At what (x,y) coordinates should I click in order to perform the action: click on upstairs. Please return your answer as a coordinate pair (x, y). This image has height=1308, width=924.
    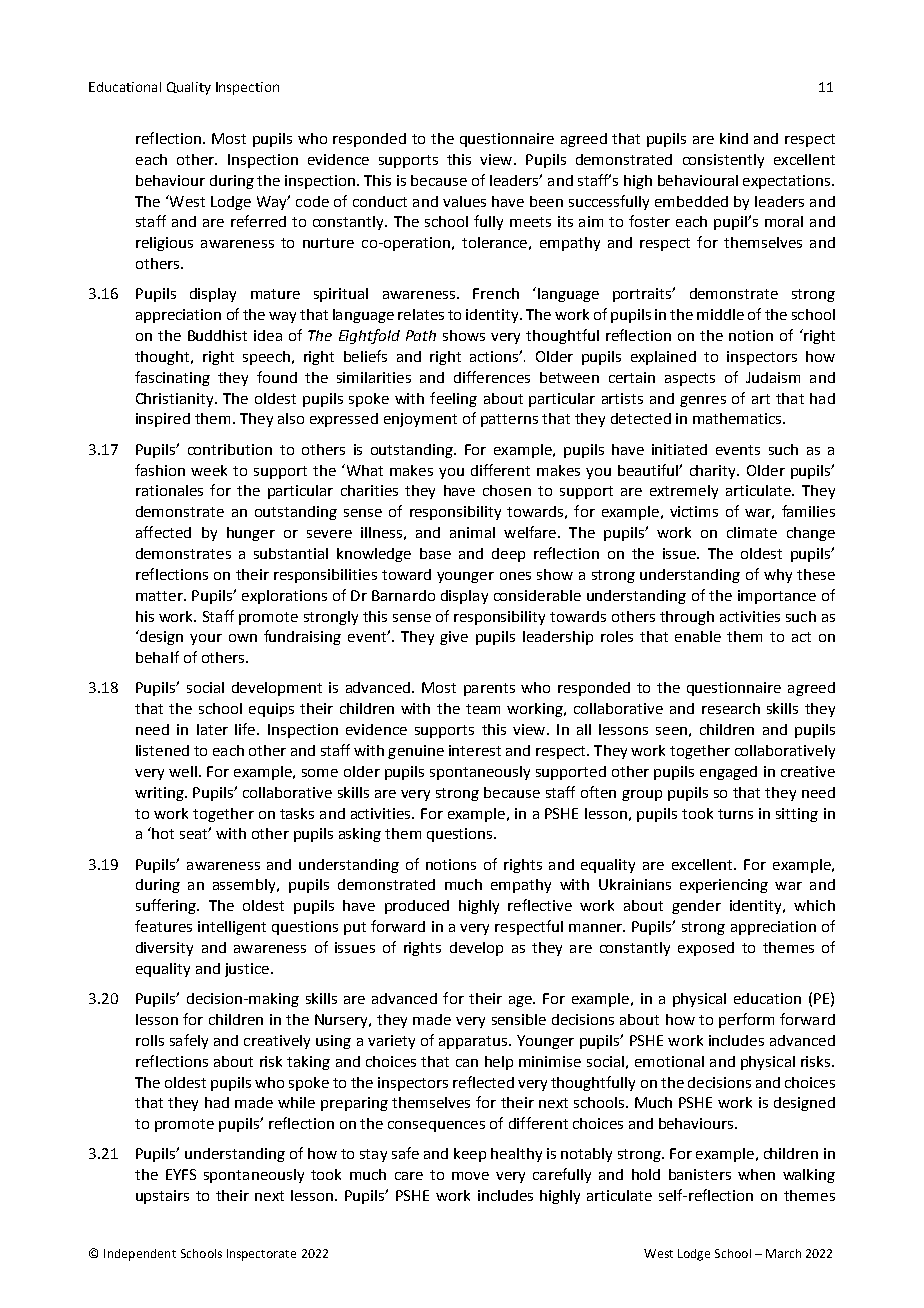
    Looking at the image, I should click on (162, 1197).
